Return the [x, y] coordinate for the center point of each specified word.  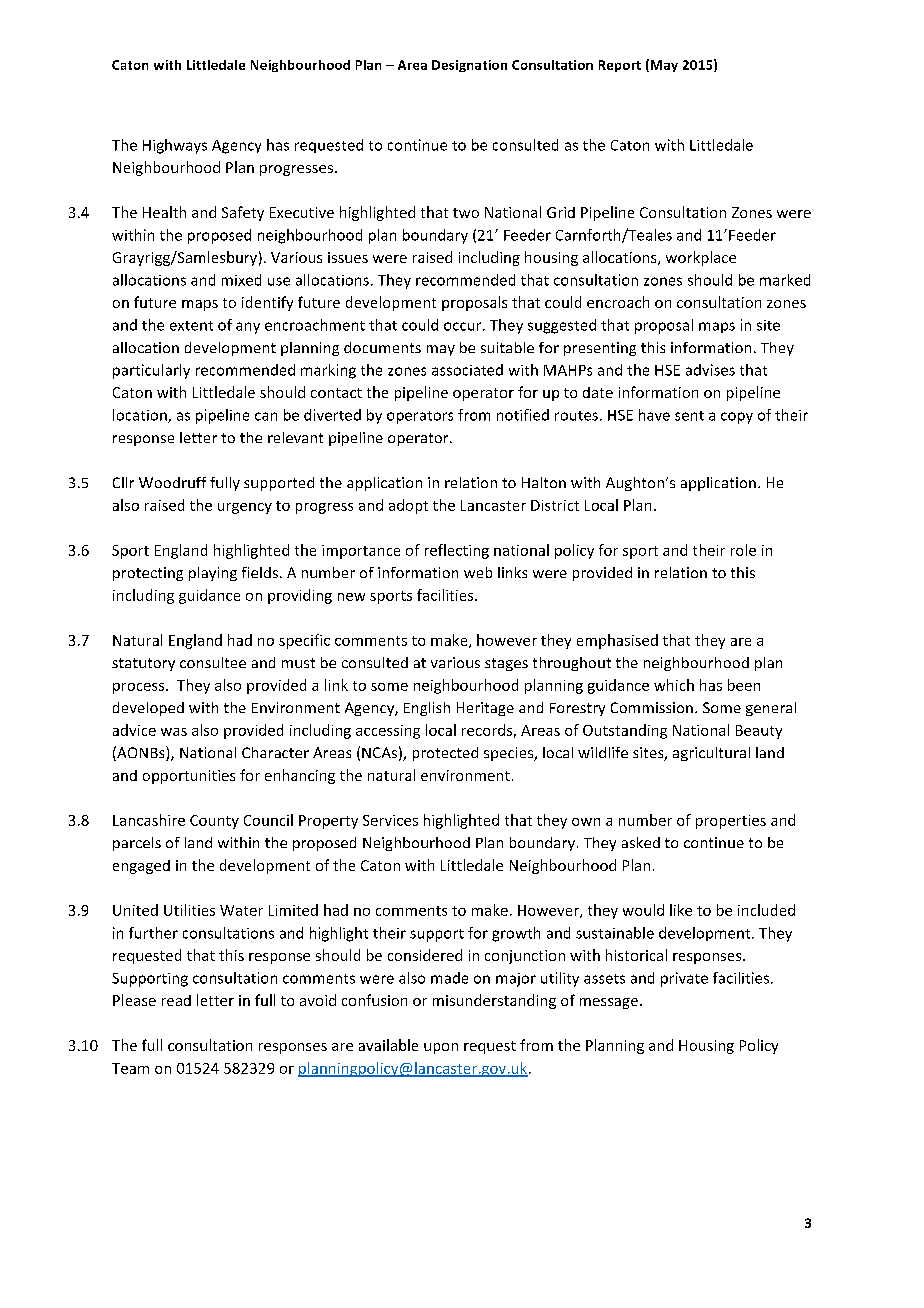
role [743, 550]
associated [467, 370]
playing [213, 574]
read [176, 1000]
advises [710, 370]
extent [191, 326]
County [214, 822]
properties [731, 822]
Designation [469, 66]
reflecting [457, 551]
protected [445, 754]
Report [620, 66]
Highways [175, 146]
